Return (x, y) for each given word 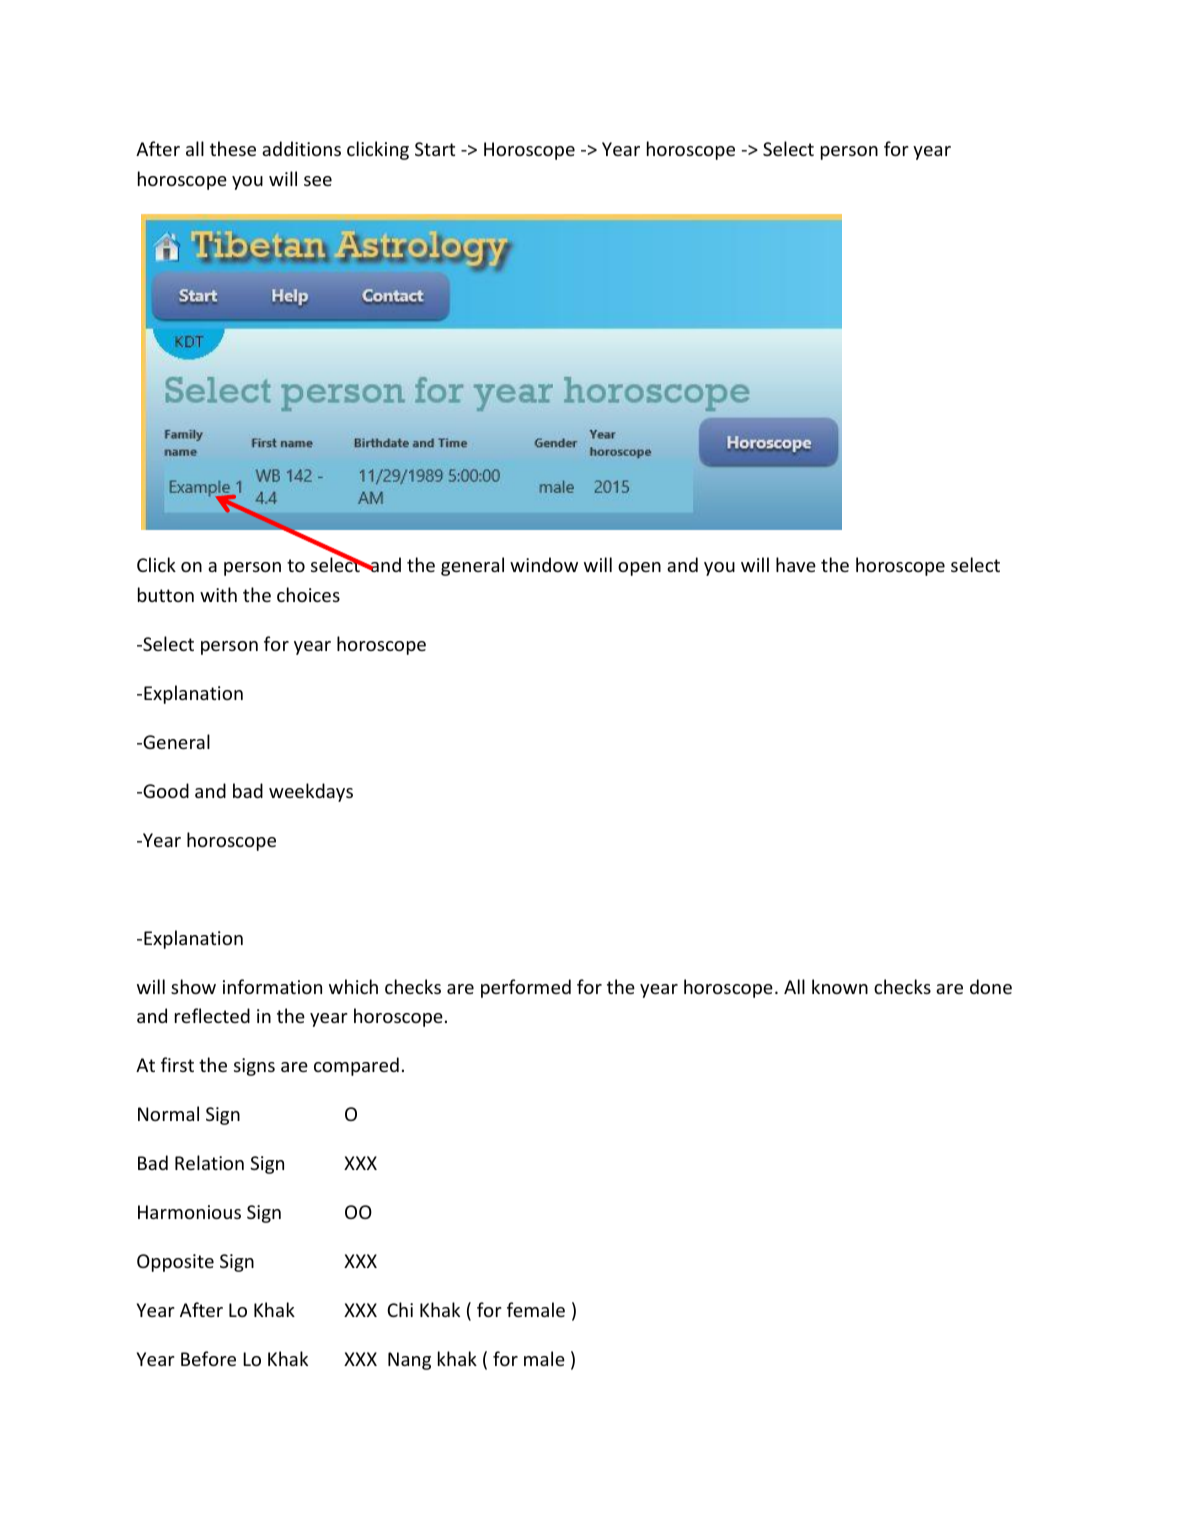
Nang (409, 1361)
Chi (400, 1309)
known (840, 986)
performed (526, 988)
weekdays (311, 792)
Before (208, 1358)
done (991, 986)
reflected (212, 1015)
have (796, 564)
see (318, 181)
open (639, 569)
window (544, 564)
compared (356, 1066)
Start (435, 149)
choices (308, 594)
